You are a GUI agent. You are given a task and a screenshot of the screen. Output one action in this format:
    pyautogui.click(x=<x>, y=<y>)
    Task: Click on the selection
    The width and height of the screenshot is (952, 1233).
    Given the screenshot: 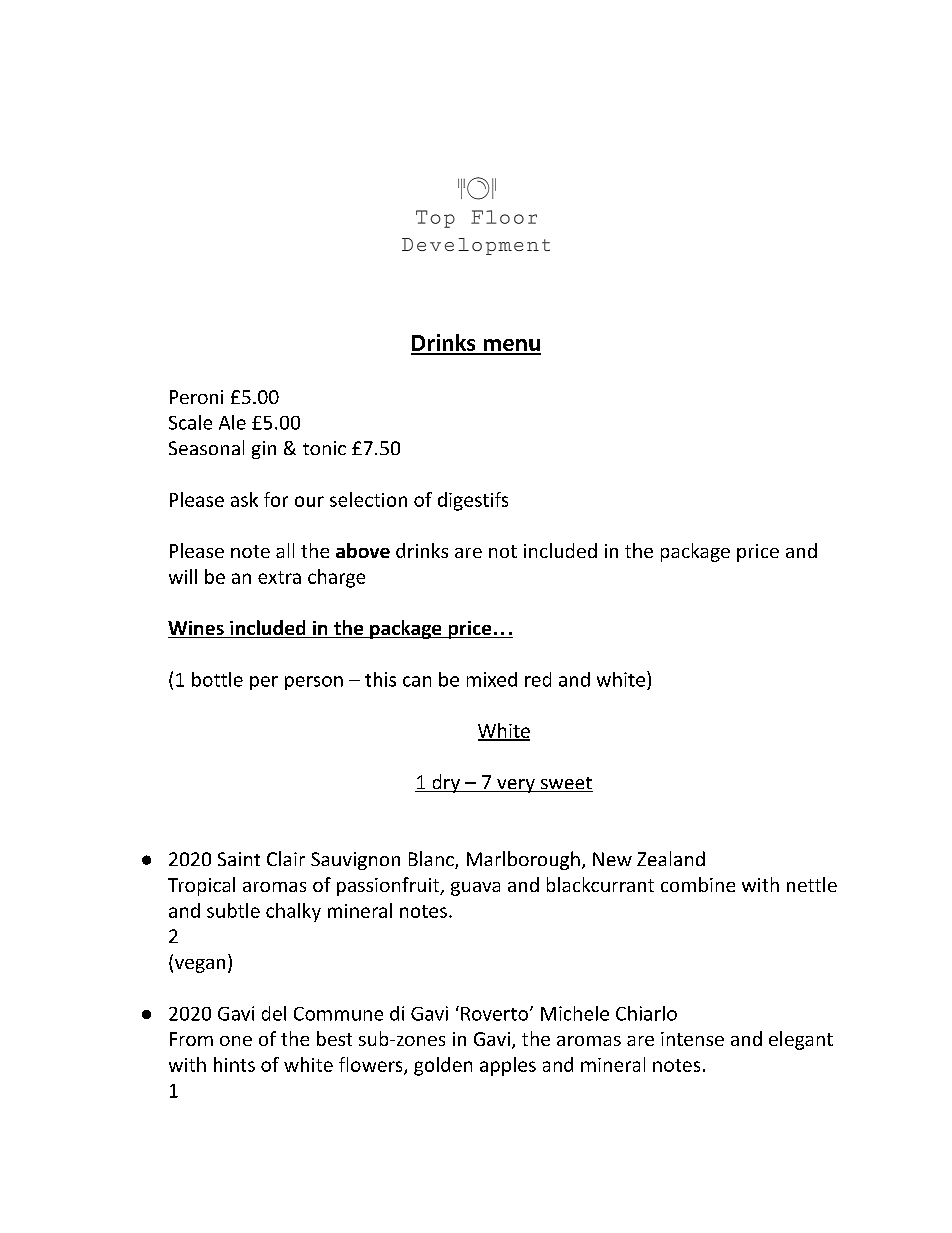 What is the action you would take?
    pyautogui.click(x=368, y=499)
